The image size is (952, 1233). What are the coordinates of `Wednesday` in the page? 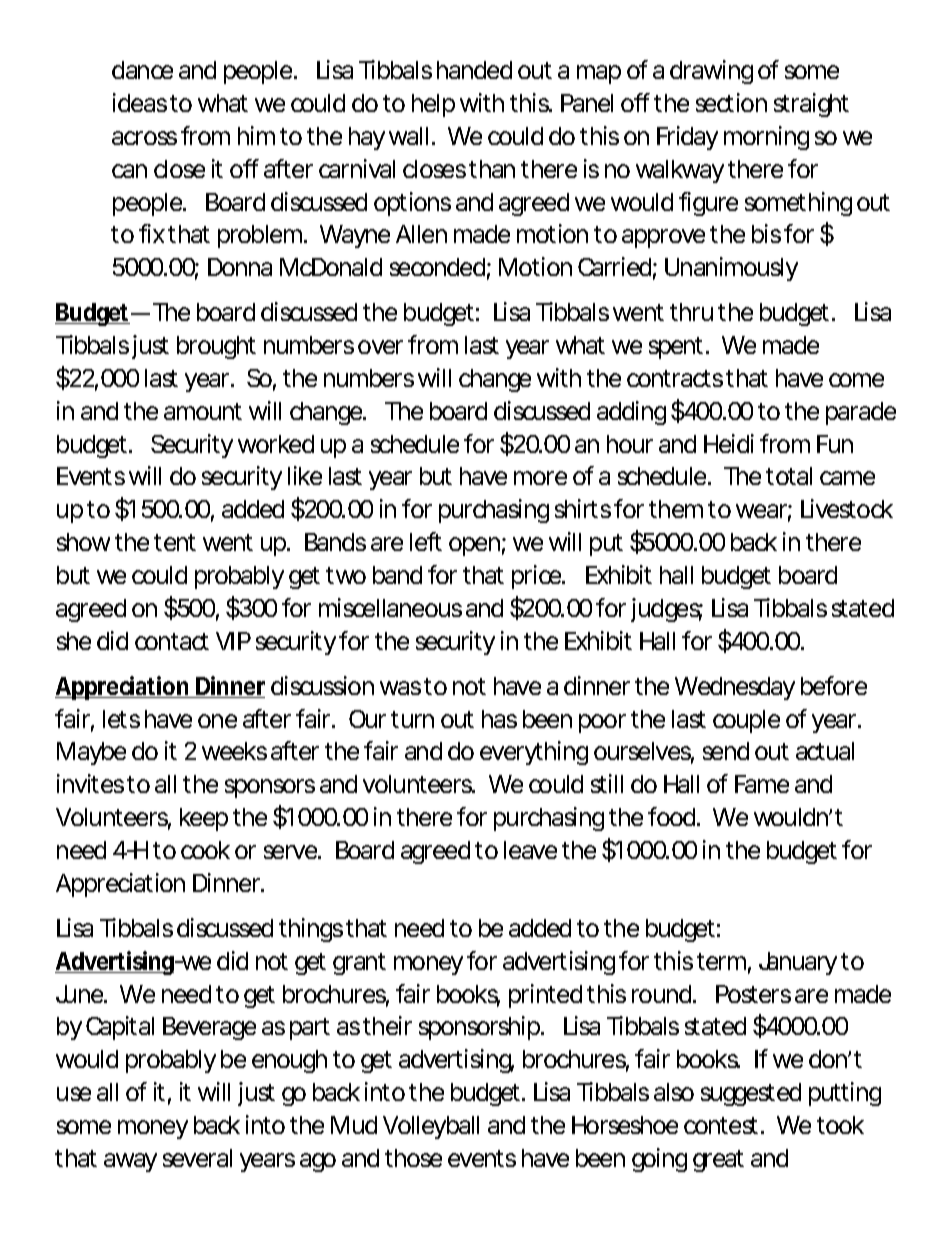 It's located at (735, 688).
